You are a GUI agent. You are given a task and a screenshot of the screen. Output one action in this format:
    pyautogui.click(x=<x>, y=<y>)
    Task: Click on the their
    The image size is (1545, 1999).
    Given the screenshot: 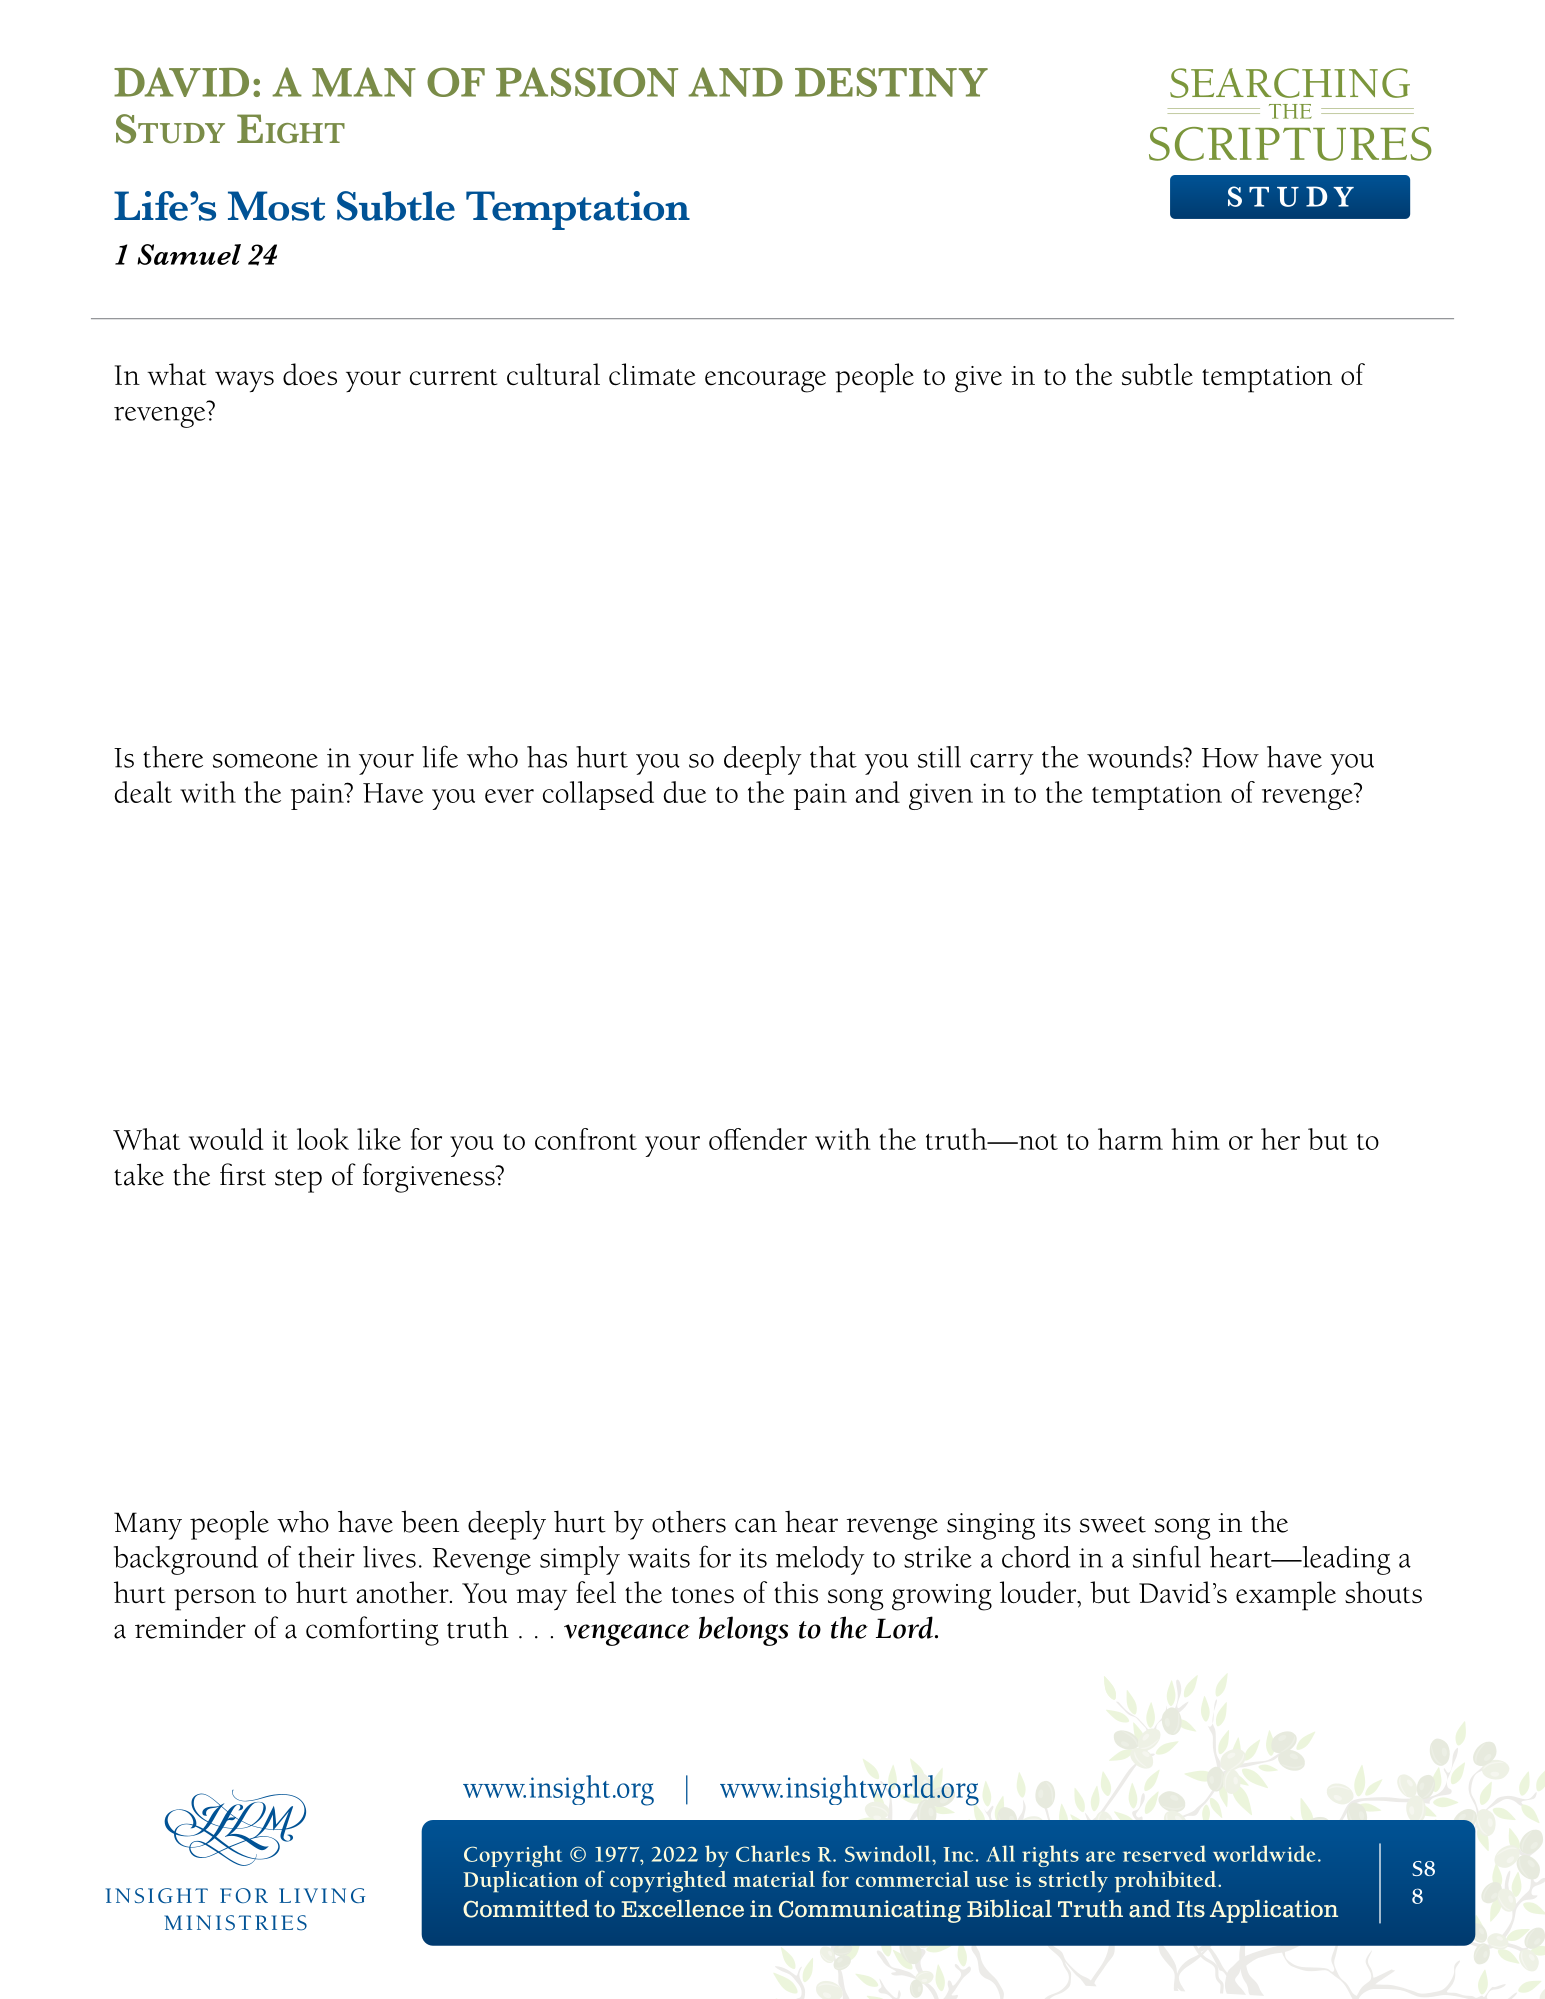 What is the action you would take?
    pyautogui.click(x=326, y=1557)
